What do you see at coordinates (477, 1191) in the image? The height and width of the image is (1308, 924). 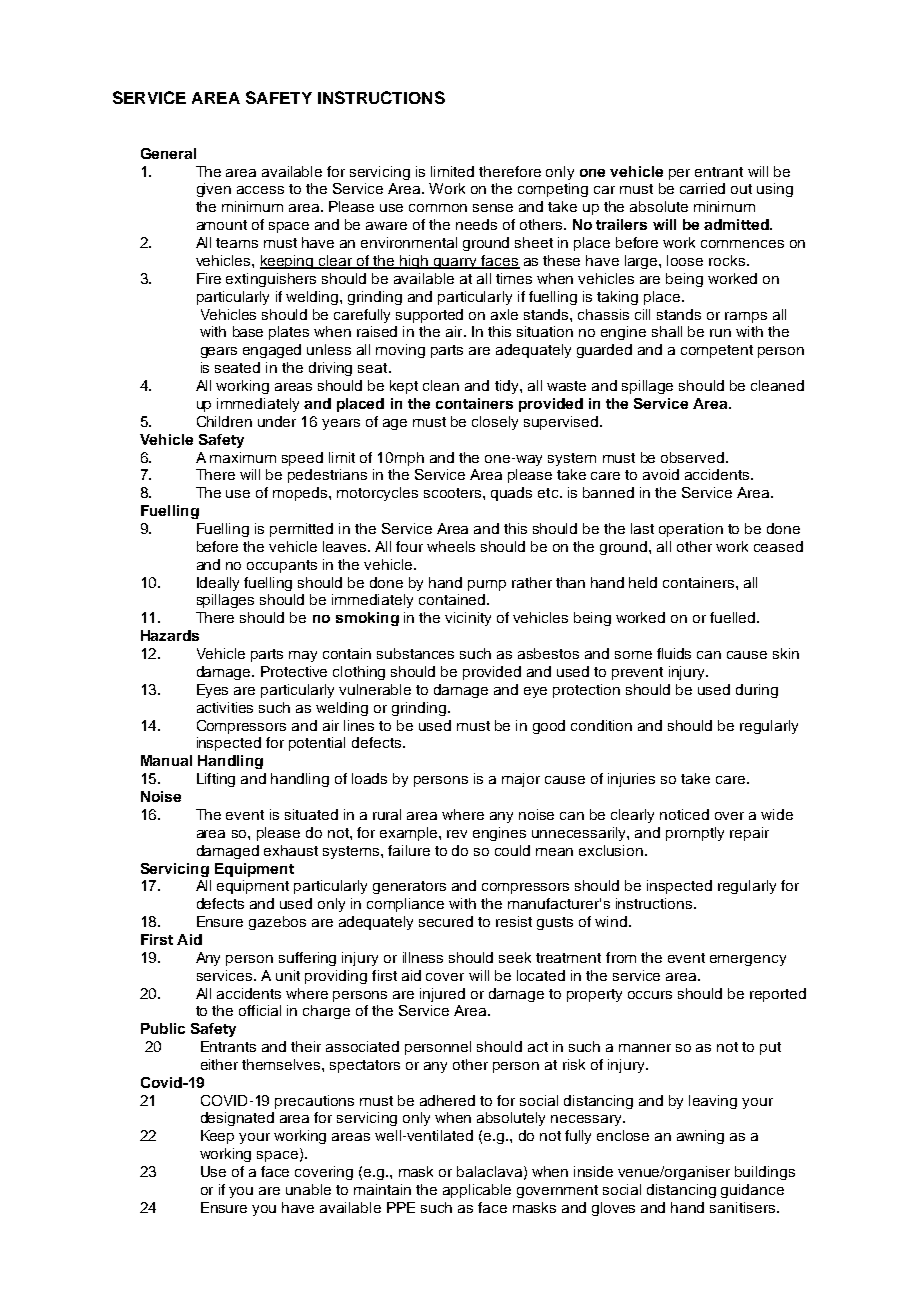 I see `applicable` at bounding box center [477, 1191].
